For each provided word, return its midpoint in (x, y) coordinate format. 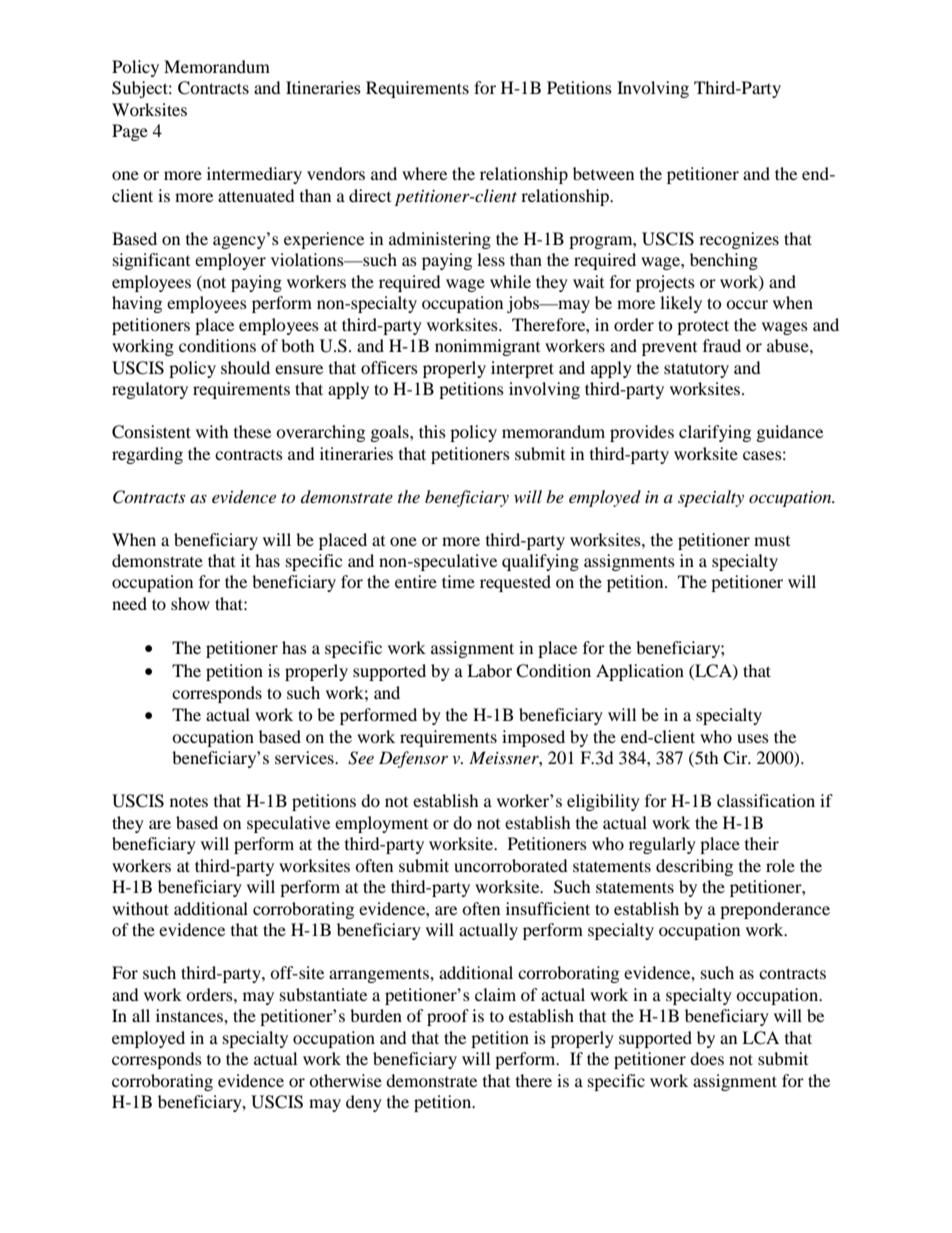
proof (448, 1017)
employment (381, 824)
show (190, 603)
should (245, 367)
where (424, 173)
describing (694, 867)
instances (190, 1015)
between (603, 173)
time (458, 581)
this (432, 431)
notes (189, 801)
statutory (696, 370)
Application (640, 672)
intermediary (254, 175)
